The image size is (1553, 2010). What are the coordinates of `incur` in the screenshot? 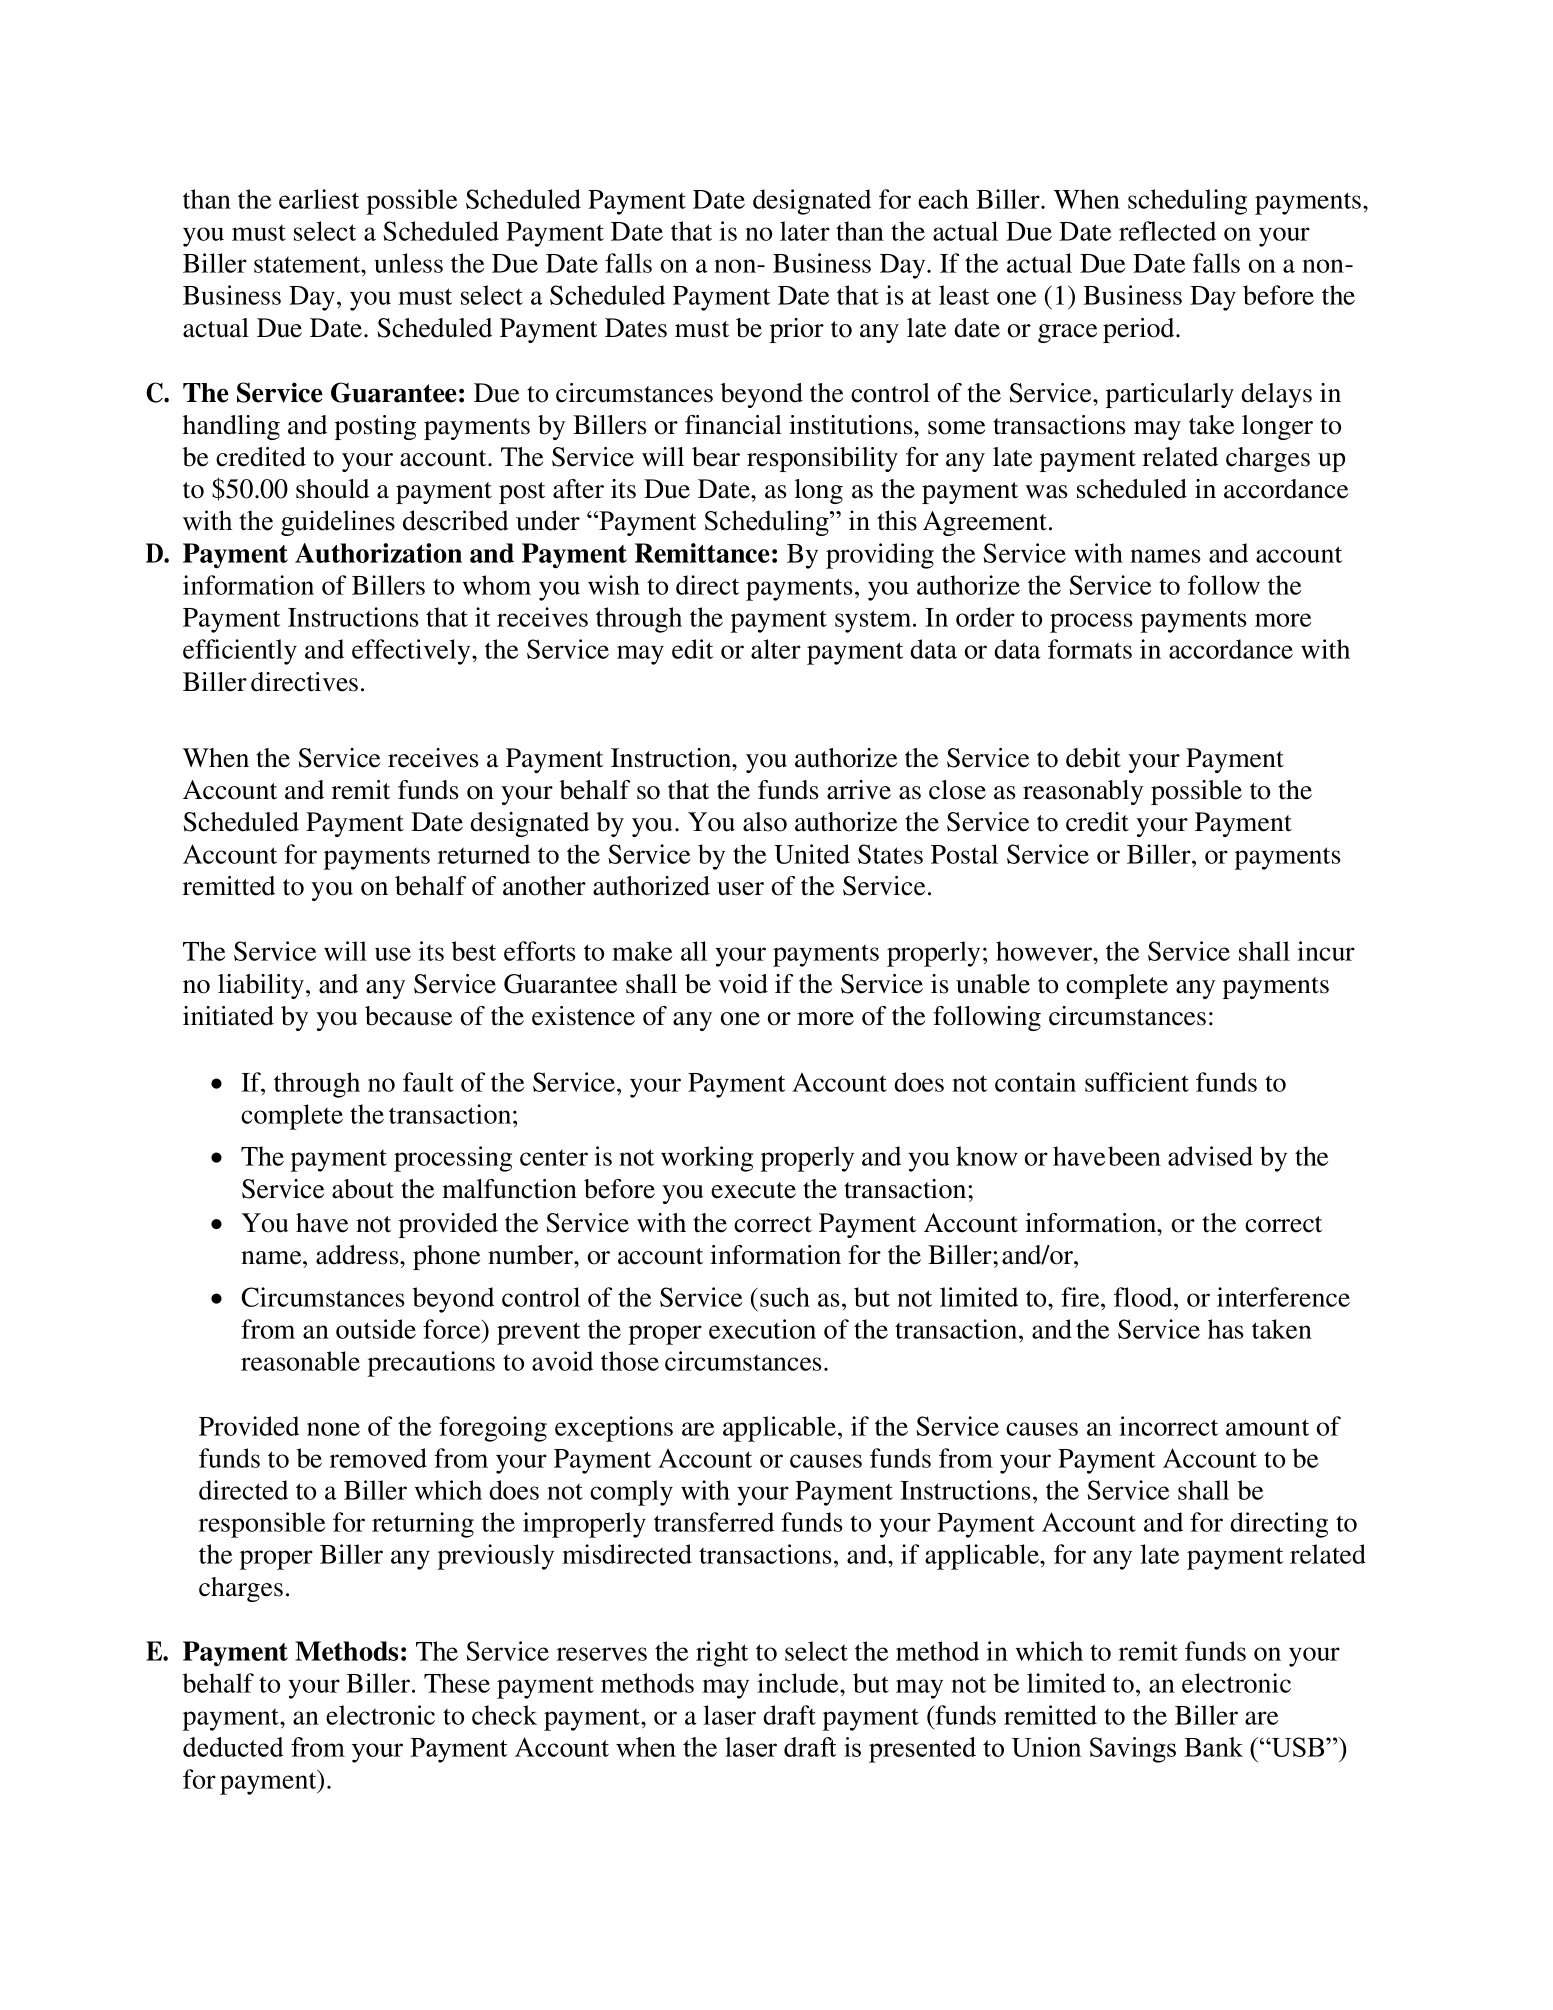 It's located at (1326, 951).
